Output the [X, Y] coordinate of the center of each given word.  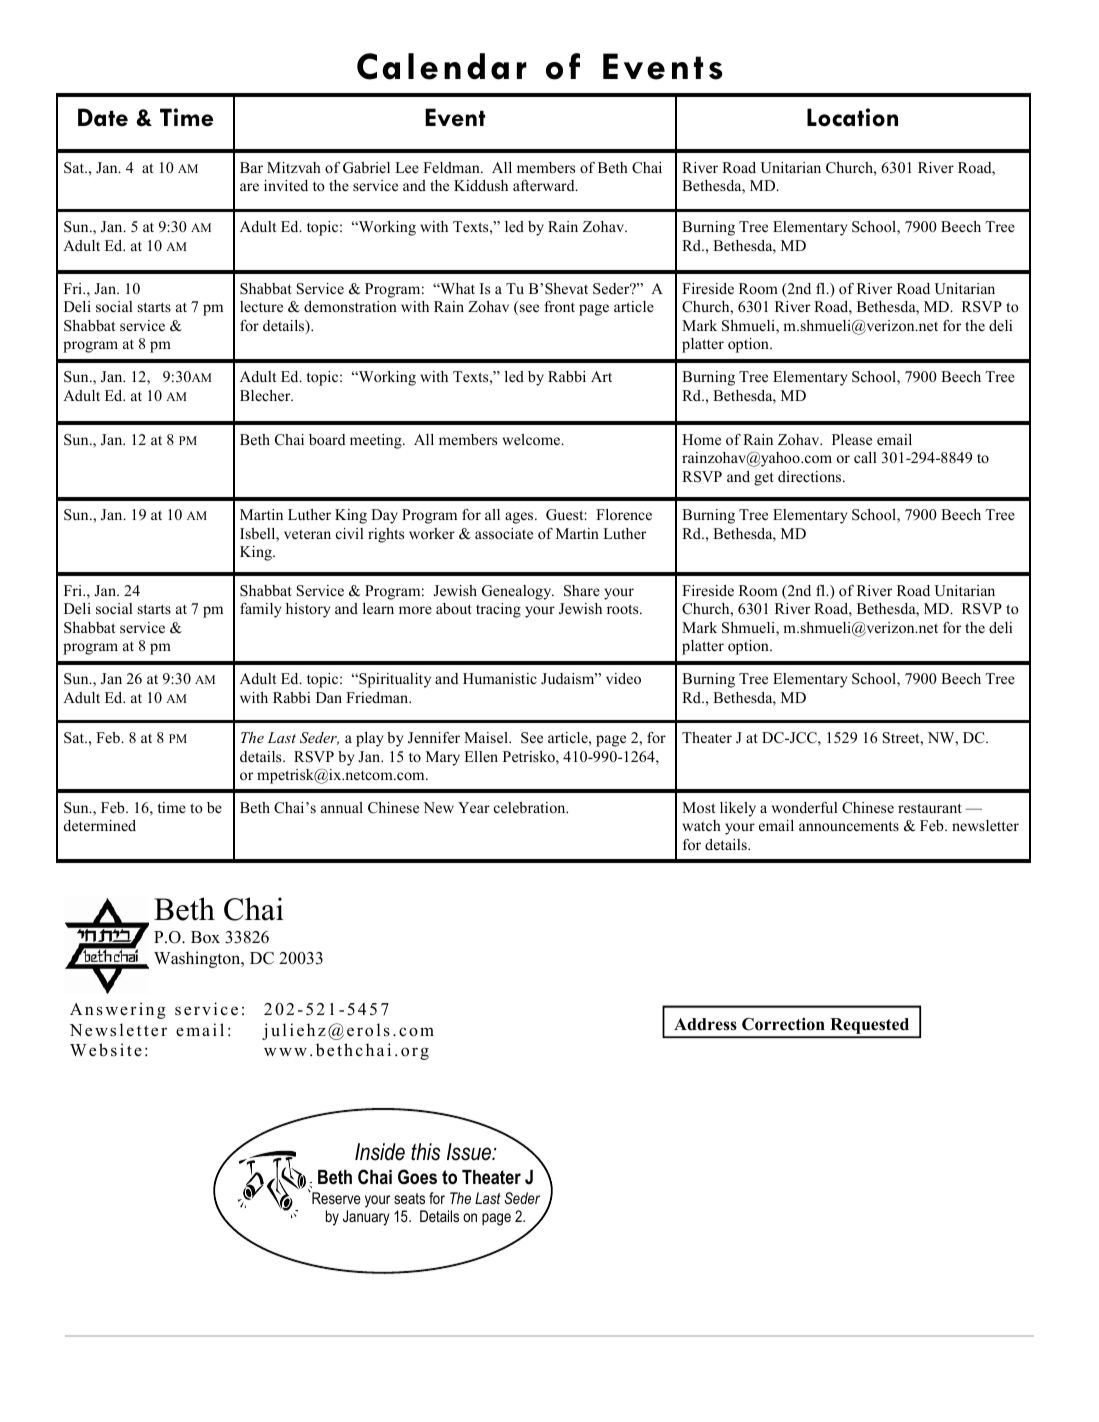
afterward [545, 185]
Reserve [335, 1197]
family [260, 610]
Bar [251, 167]
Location [852, 117]
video [623, 678]
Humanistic [500, 678]
